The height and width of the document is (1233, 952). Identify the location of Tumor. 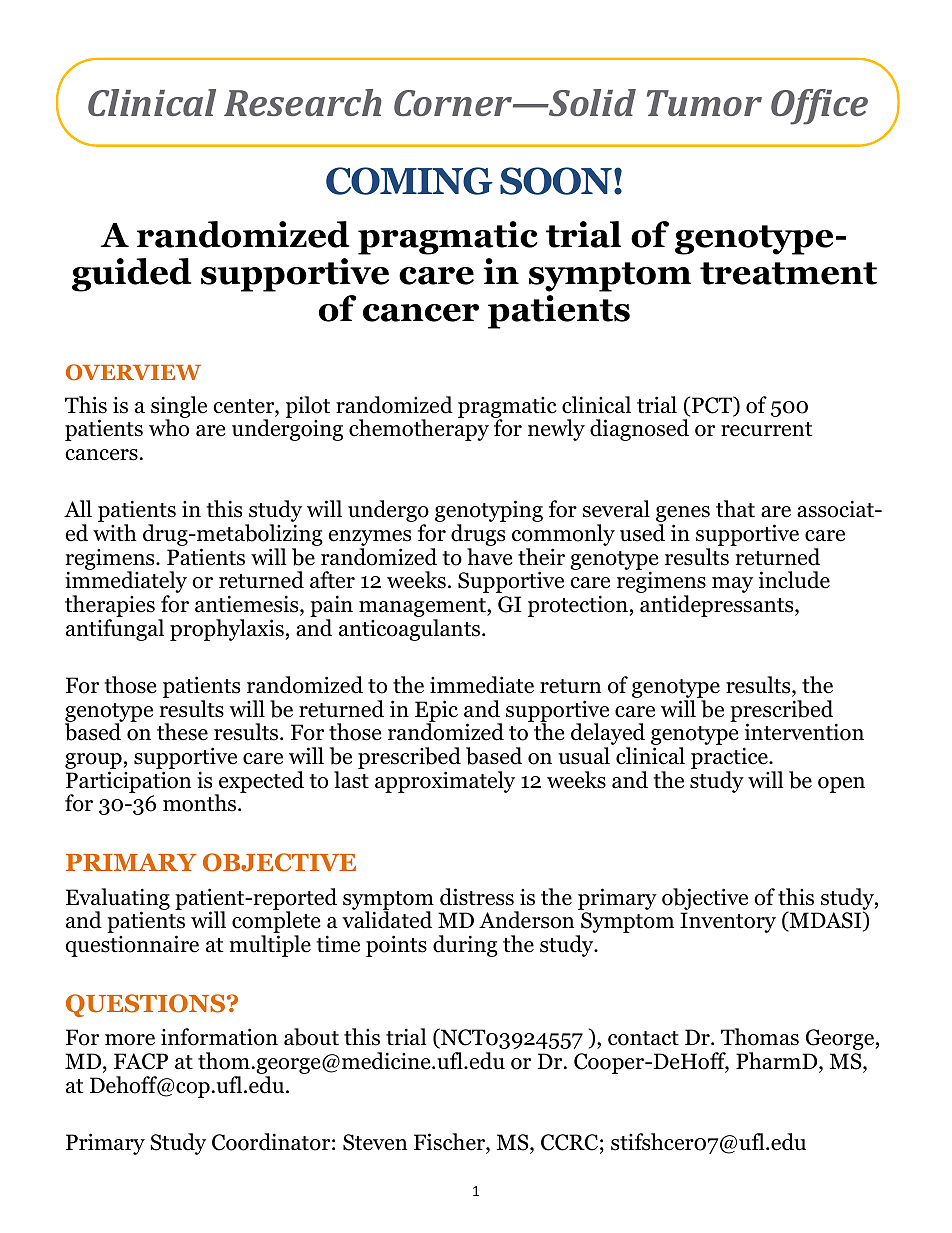
(704, 103).
